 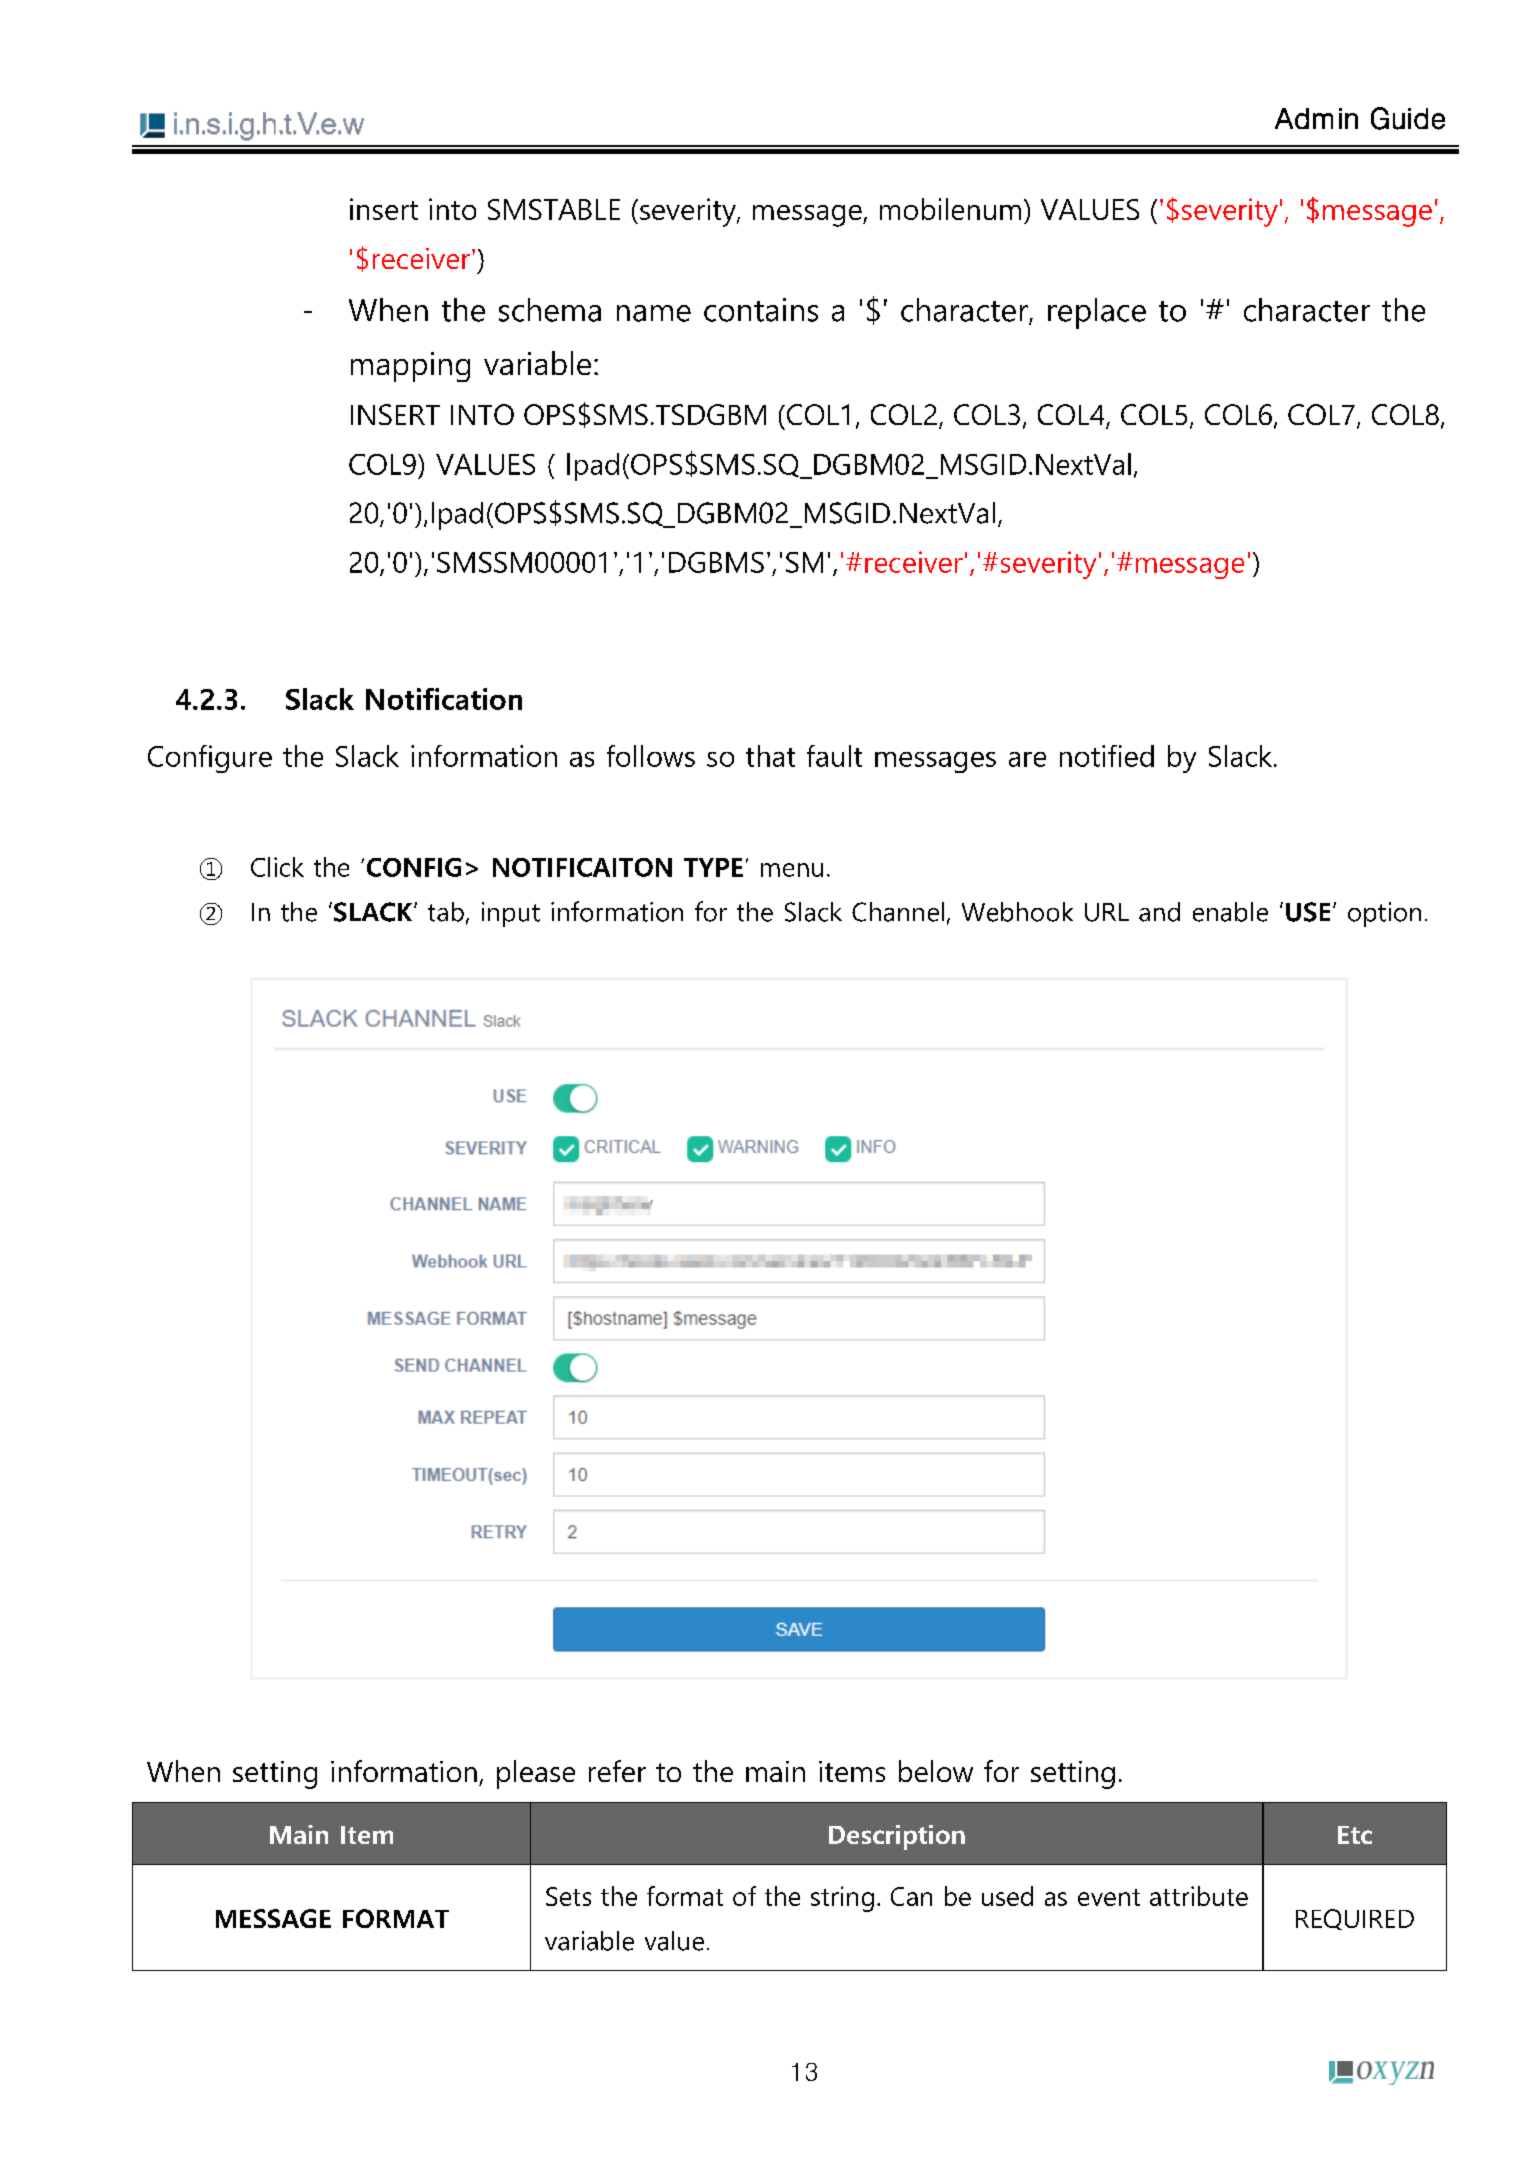 What do you see at coordinates (834, 756) in the image?
I see `fault` at bounding box center [834, 756].
